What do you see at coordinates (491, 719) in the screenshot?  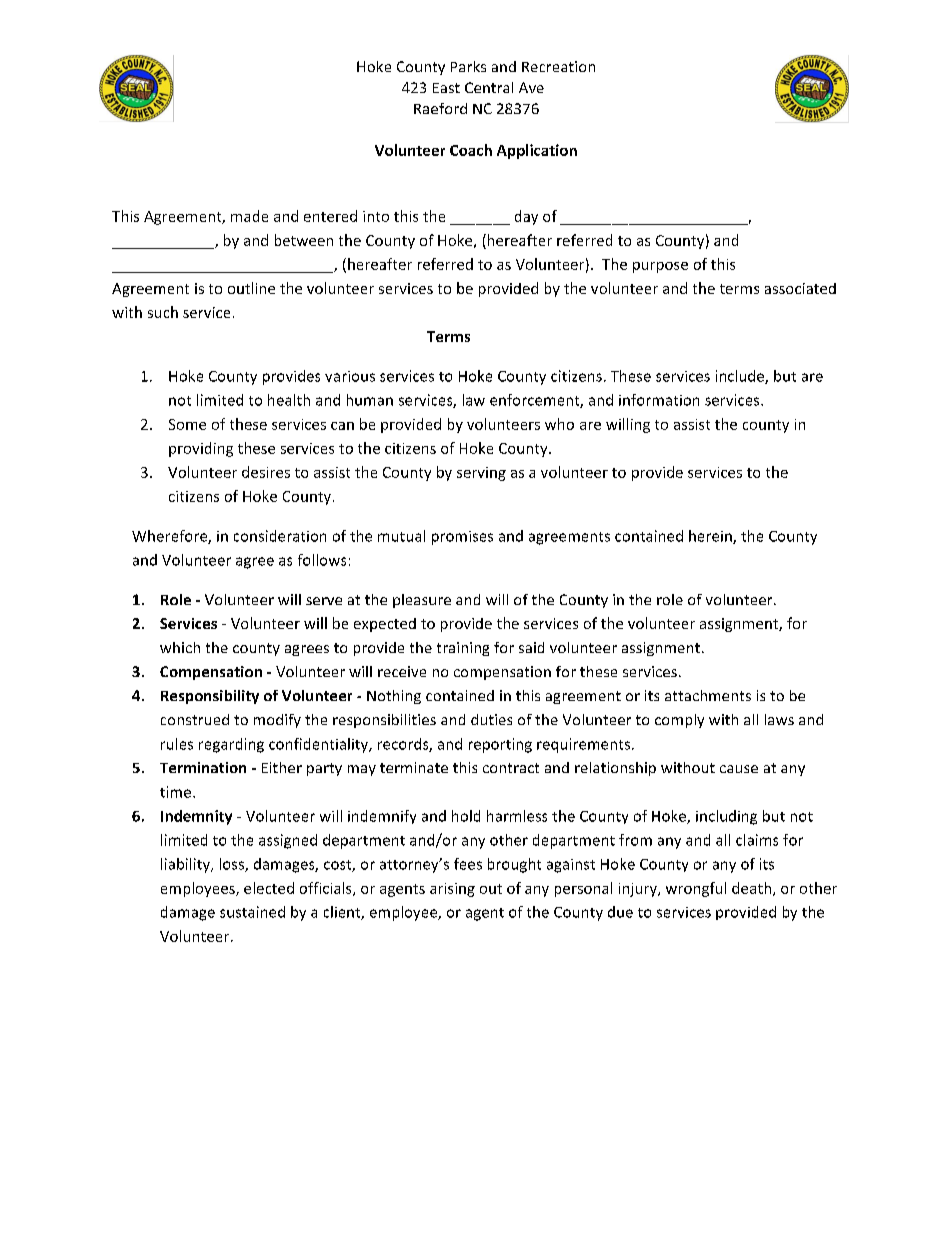 I see `duties` at bounding box center [491, 719].
